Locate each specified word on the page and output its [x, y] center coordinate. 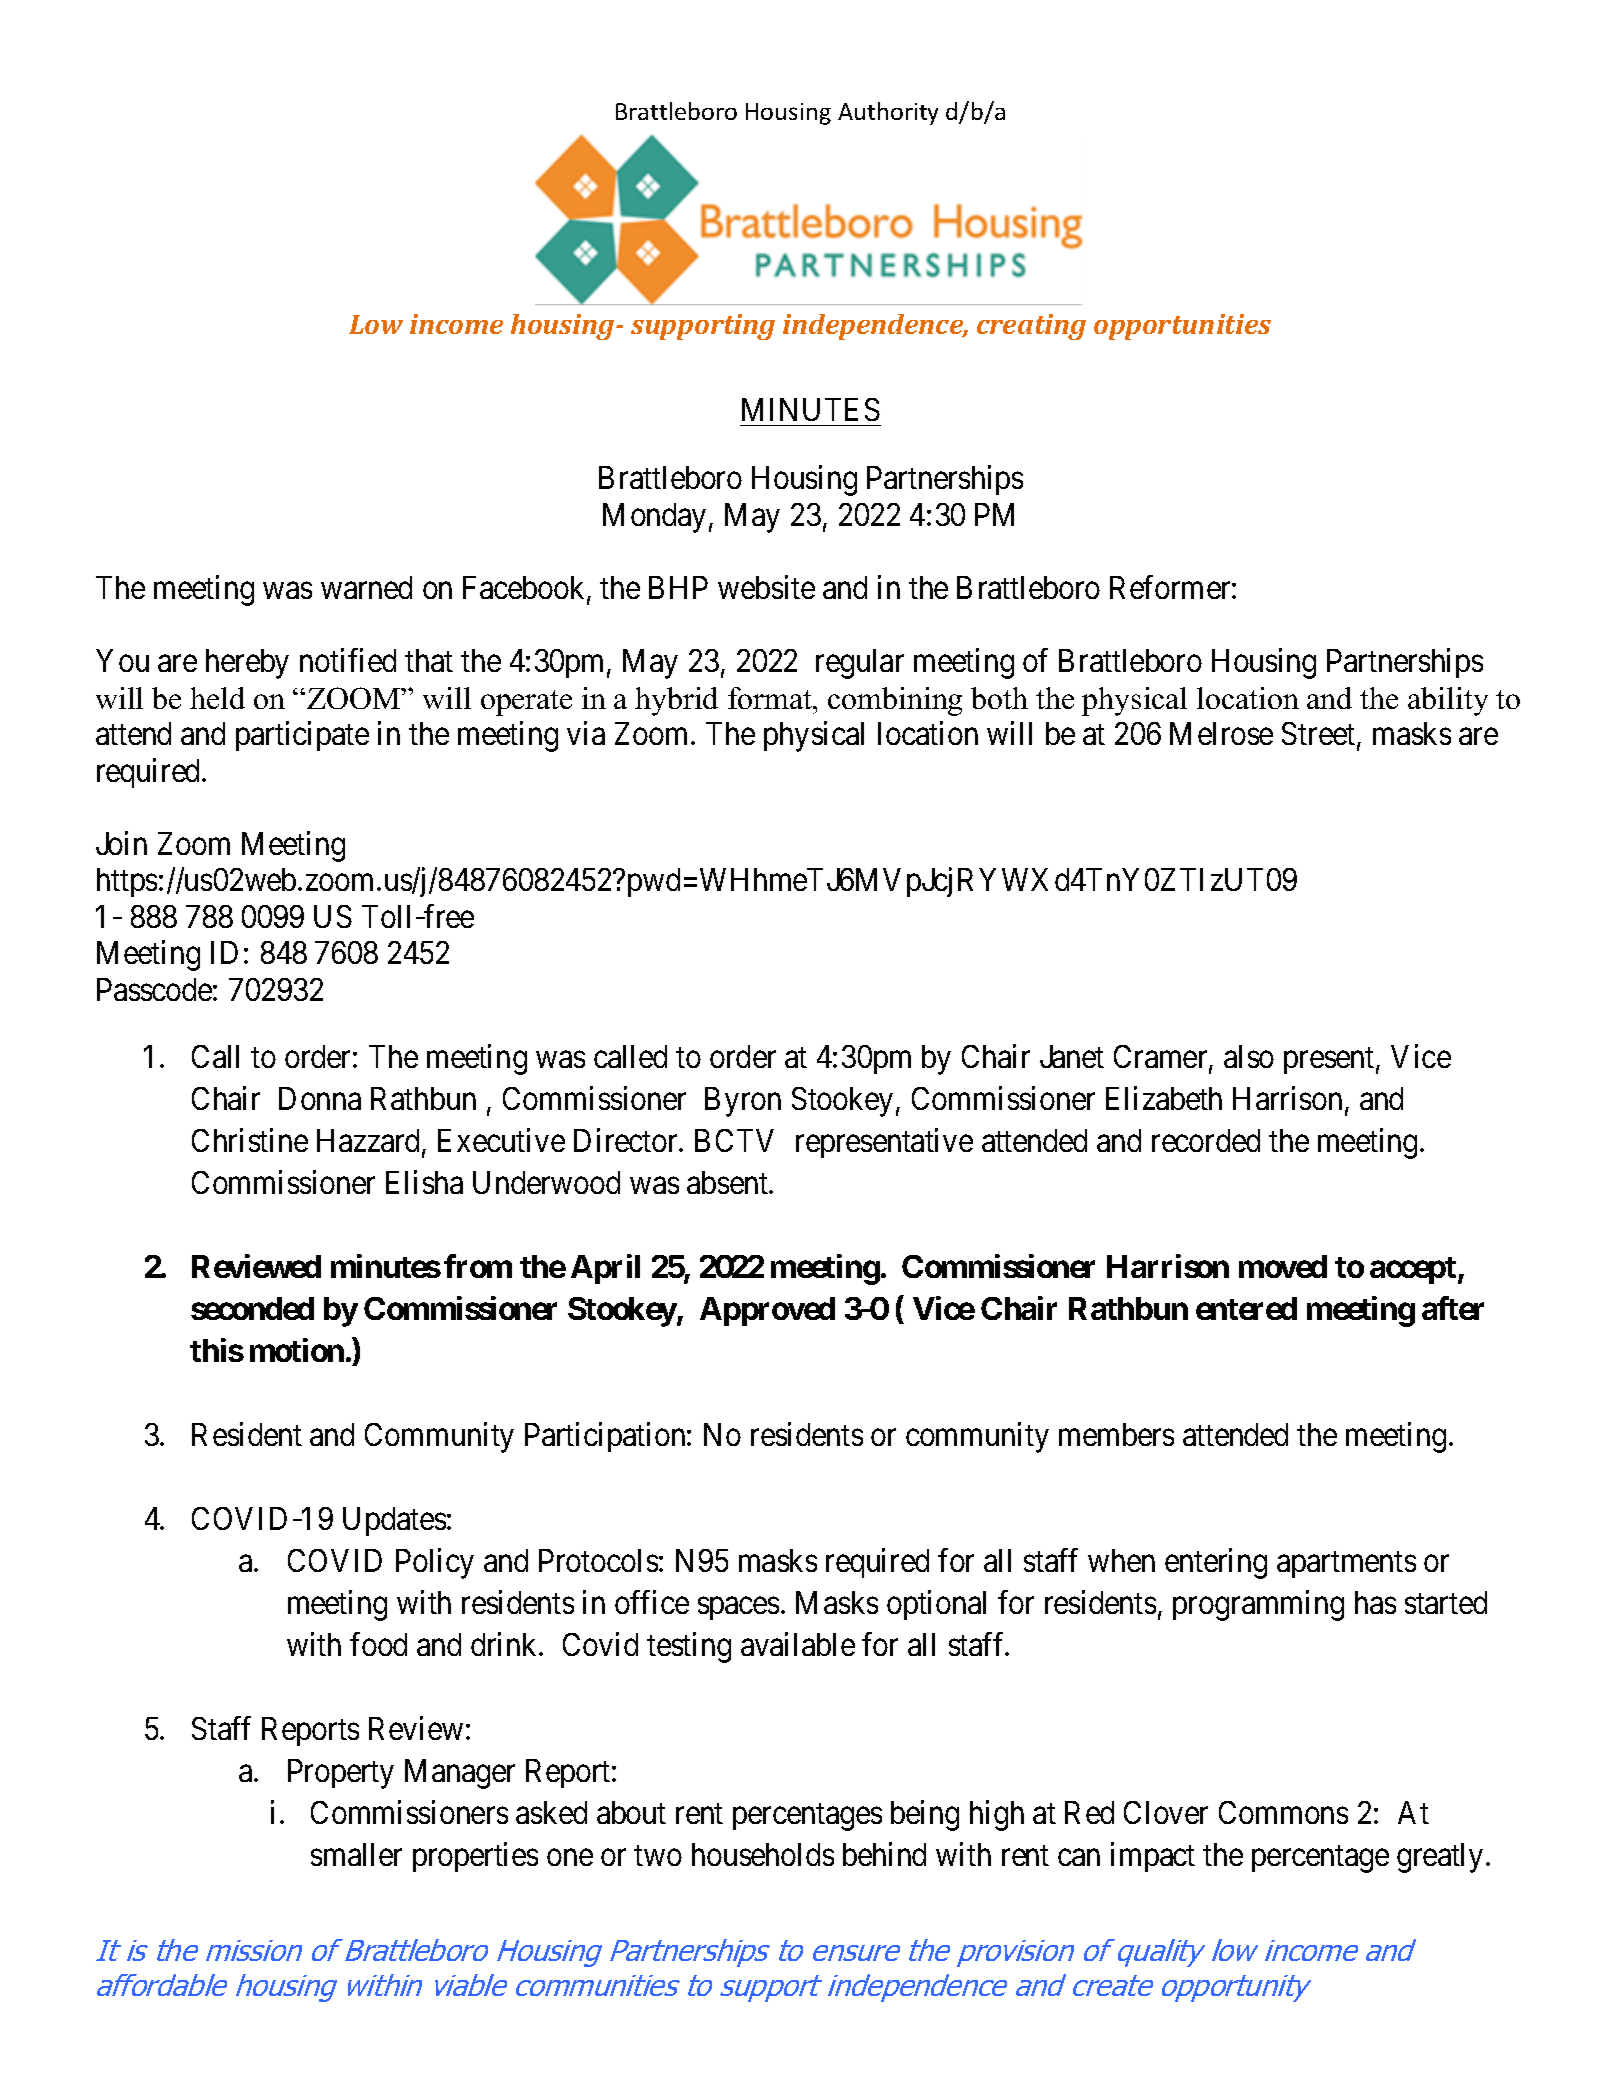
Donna [320, 1098]
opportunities [1182, 327]
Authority [888, 113]
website [766, 587]
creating [1031, 327]
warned [366, 587]
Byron [743, 1102]
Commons [1283, 1812]
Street [1320, 735]
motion [297, 1350]
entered [1246, 1308]
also [1249, 1056]
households [763, 1854]
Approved [767, 1311]
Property [341, 1774]
